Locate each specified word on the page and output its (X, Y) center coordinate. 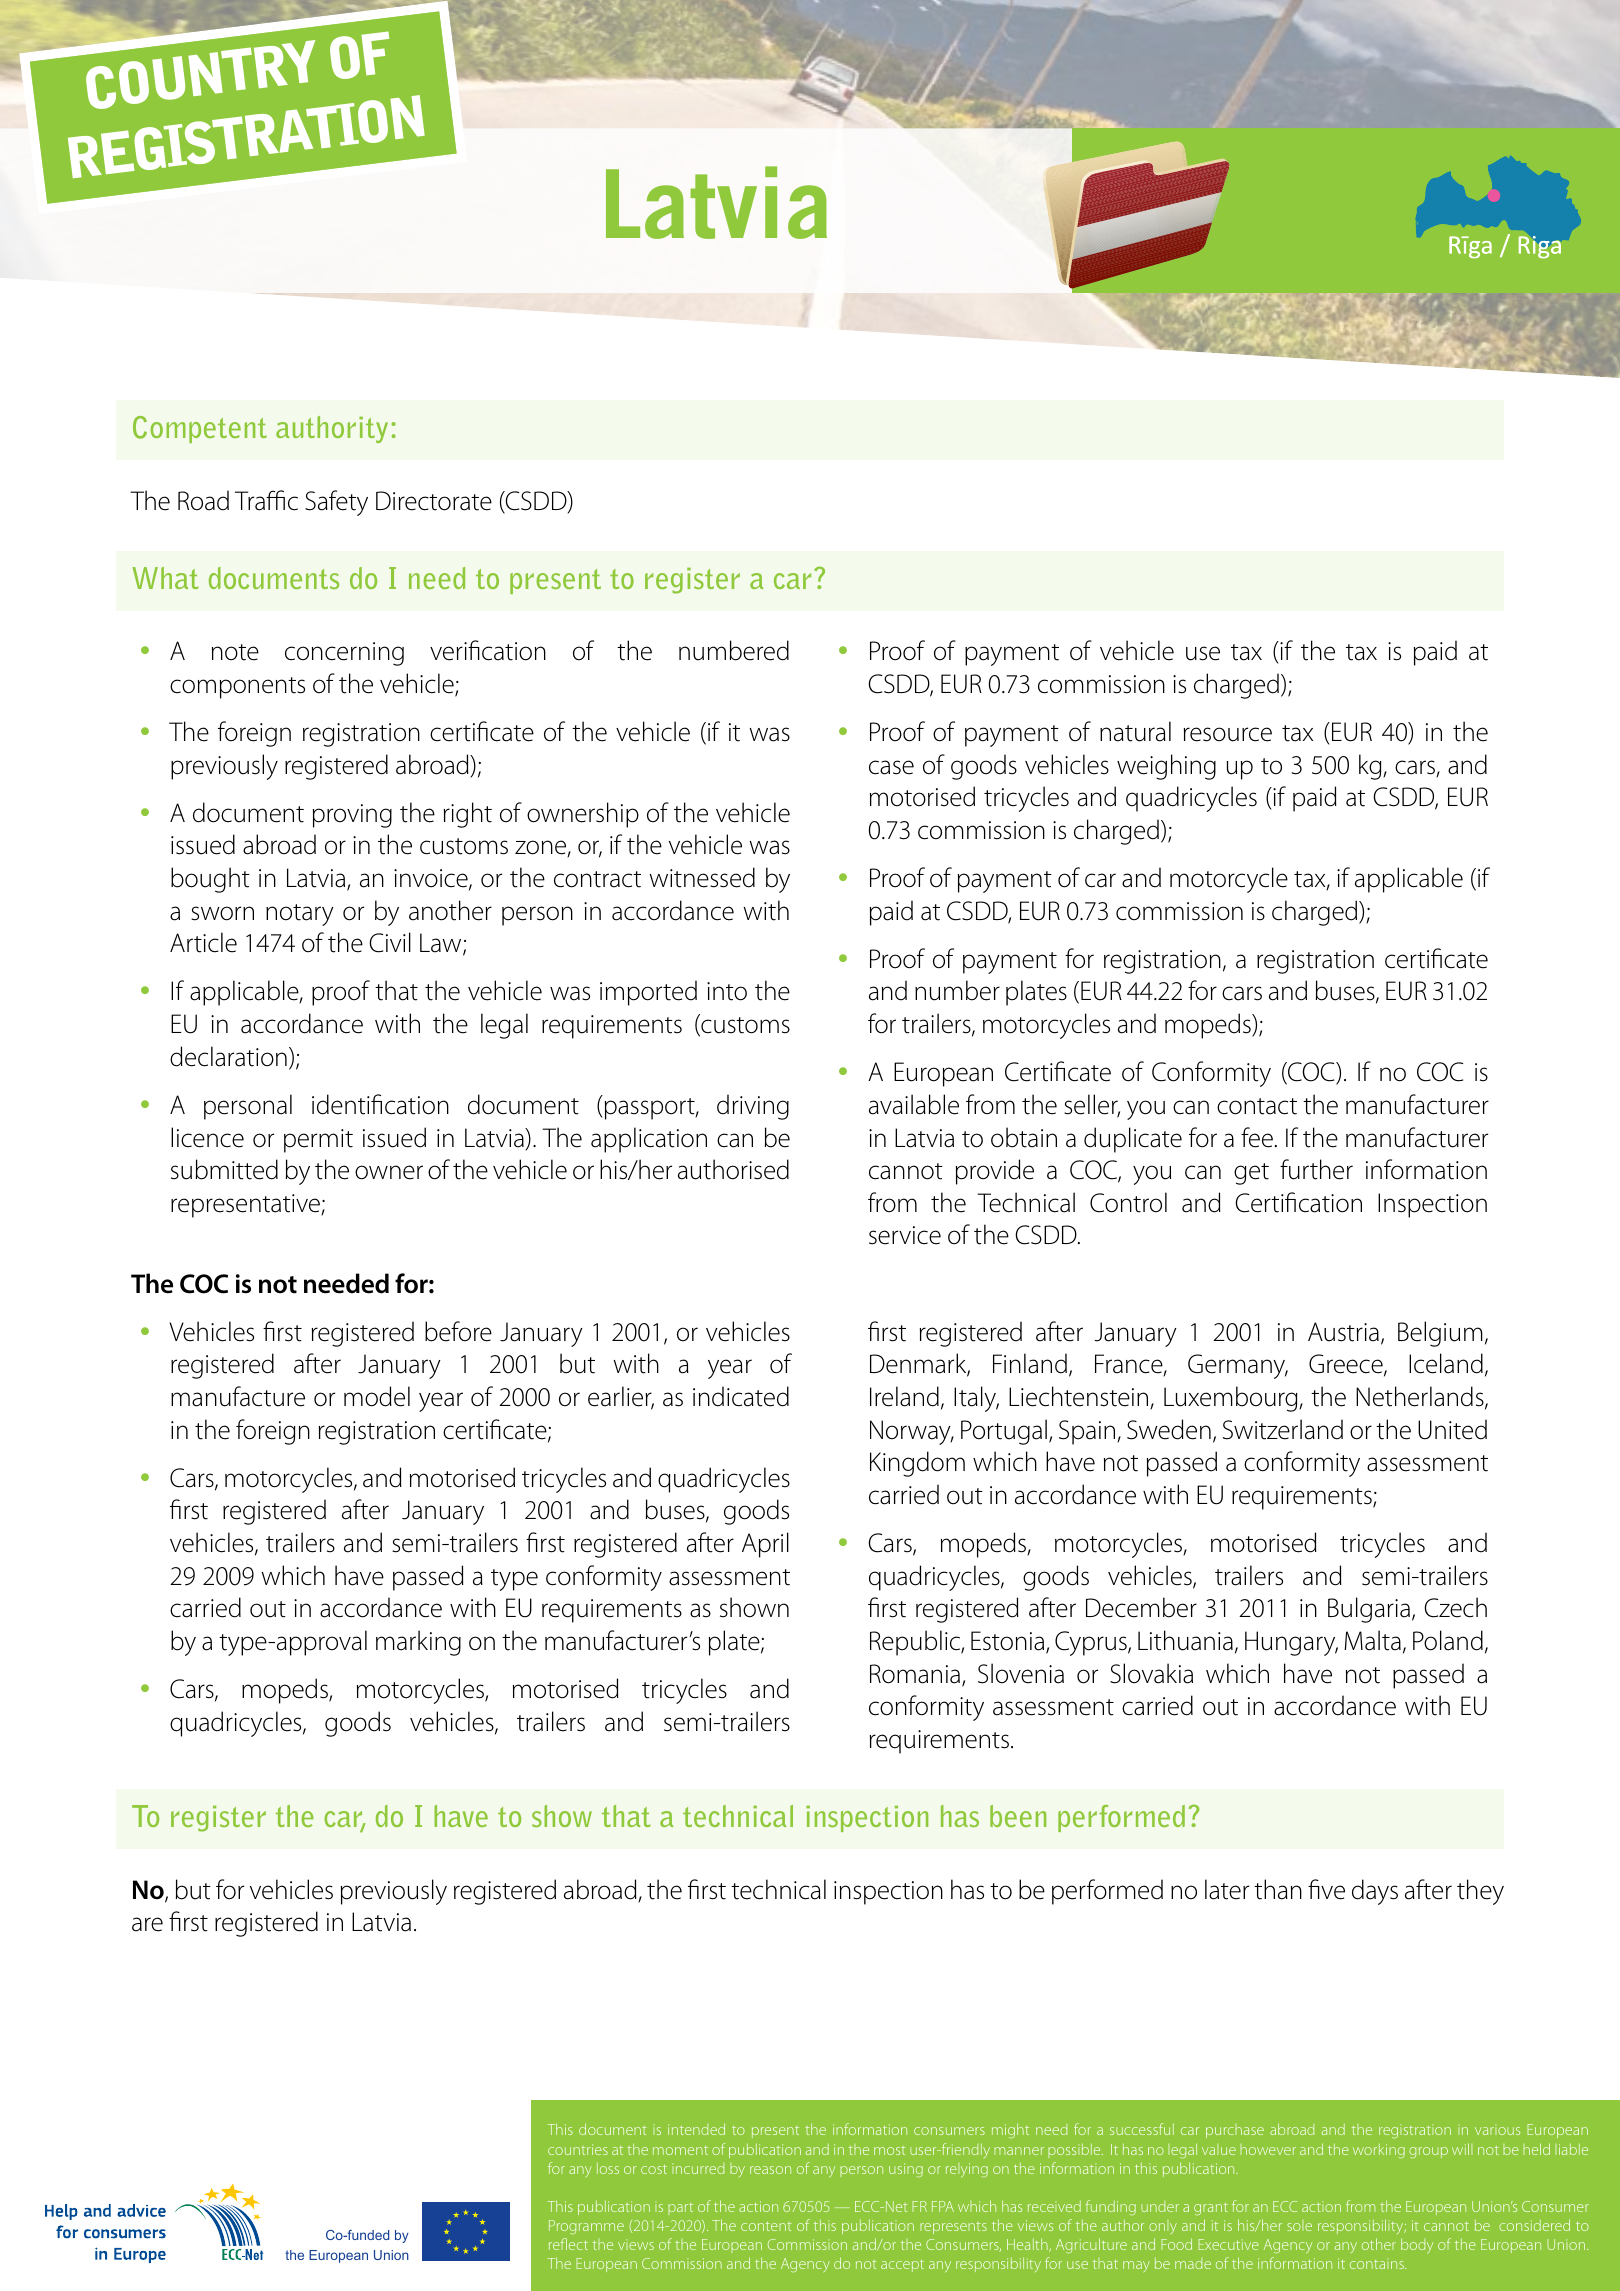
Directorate (434, 501)
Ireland (904, 1396)
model (377, 1396)
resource (1228, 734)
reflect (568, 2244)
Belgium (1440, 1334)
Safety (336, 503)
